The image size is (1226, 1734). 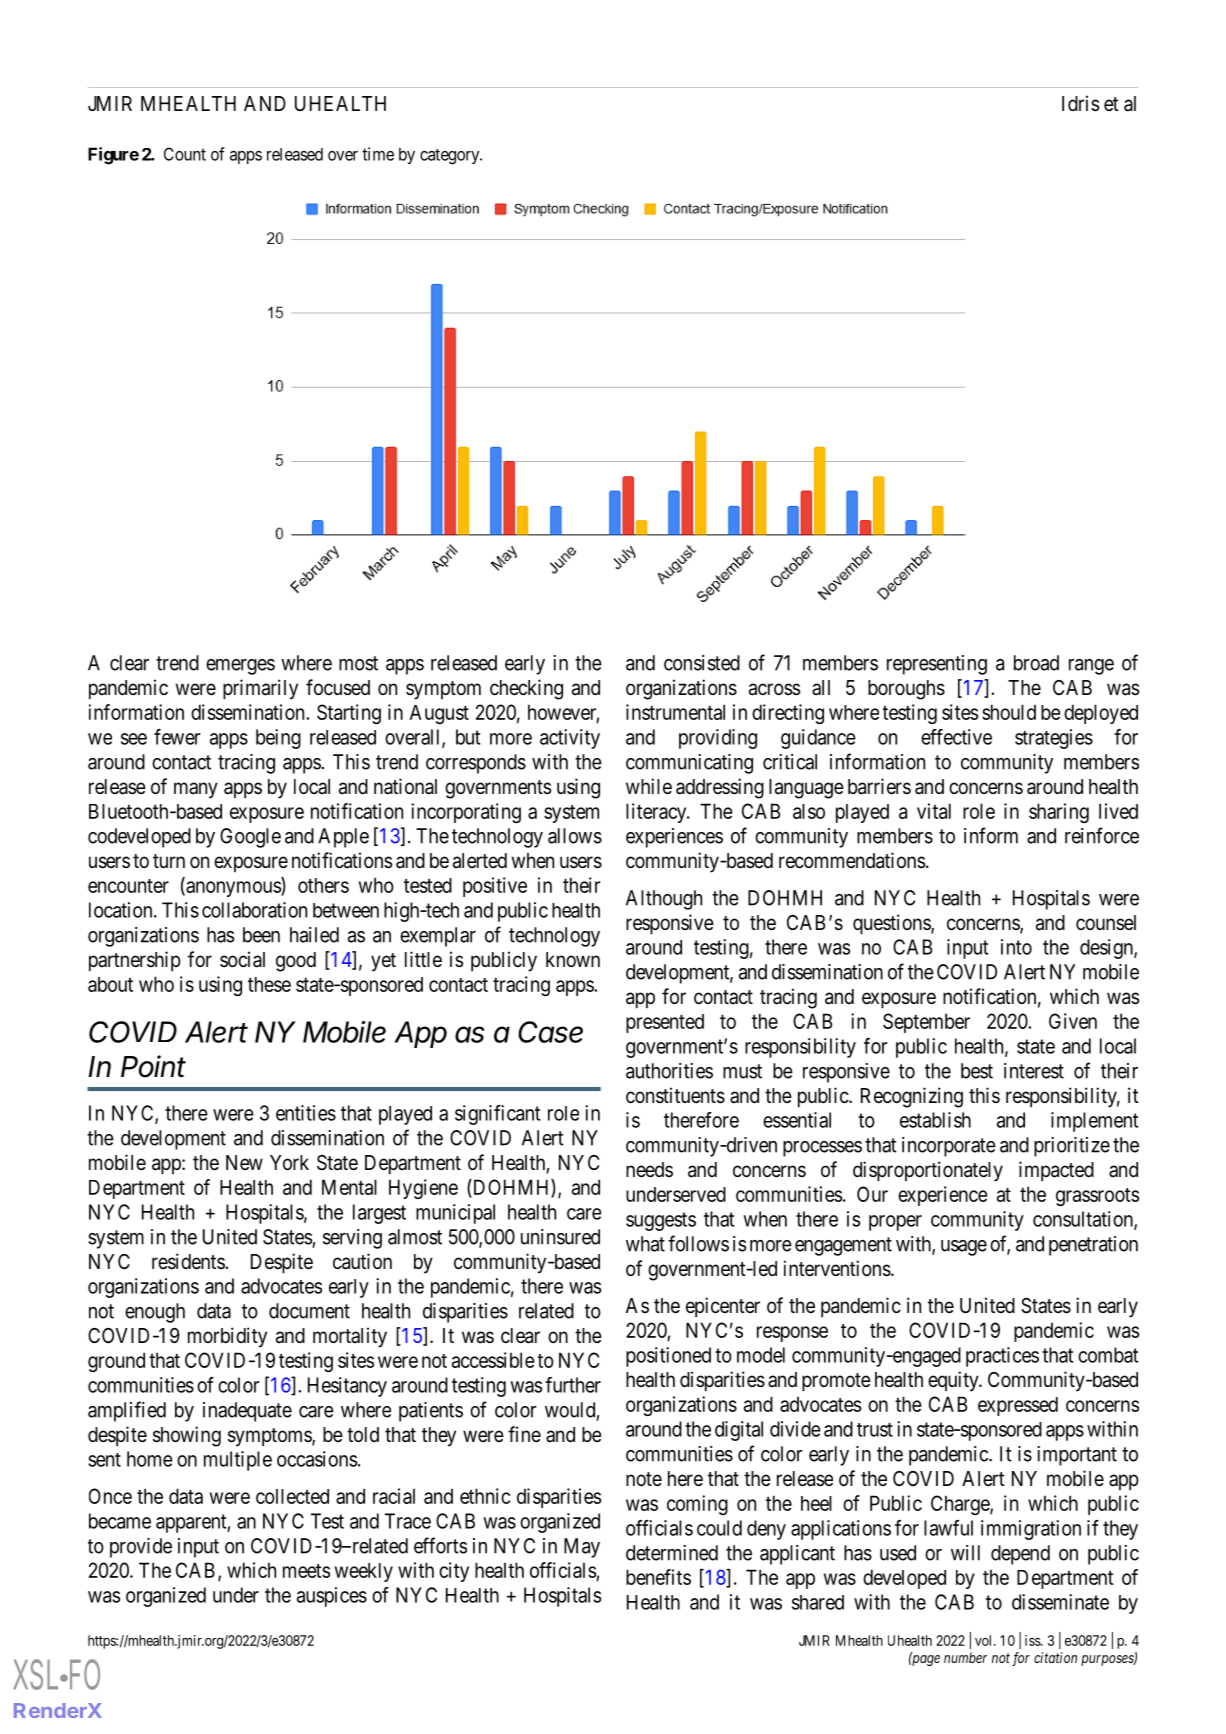 I want to click on incorporate, so click(x=949, y=1147).
